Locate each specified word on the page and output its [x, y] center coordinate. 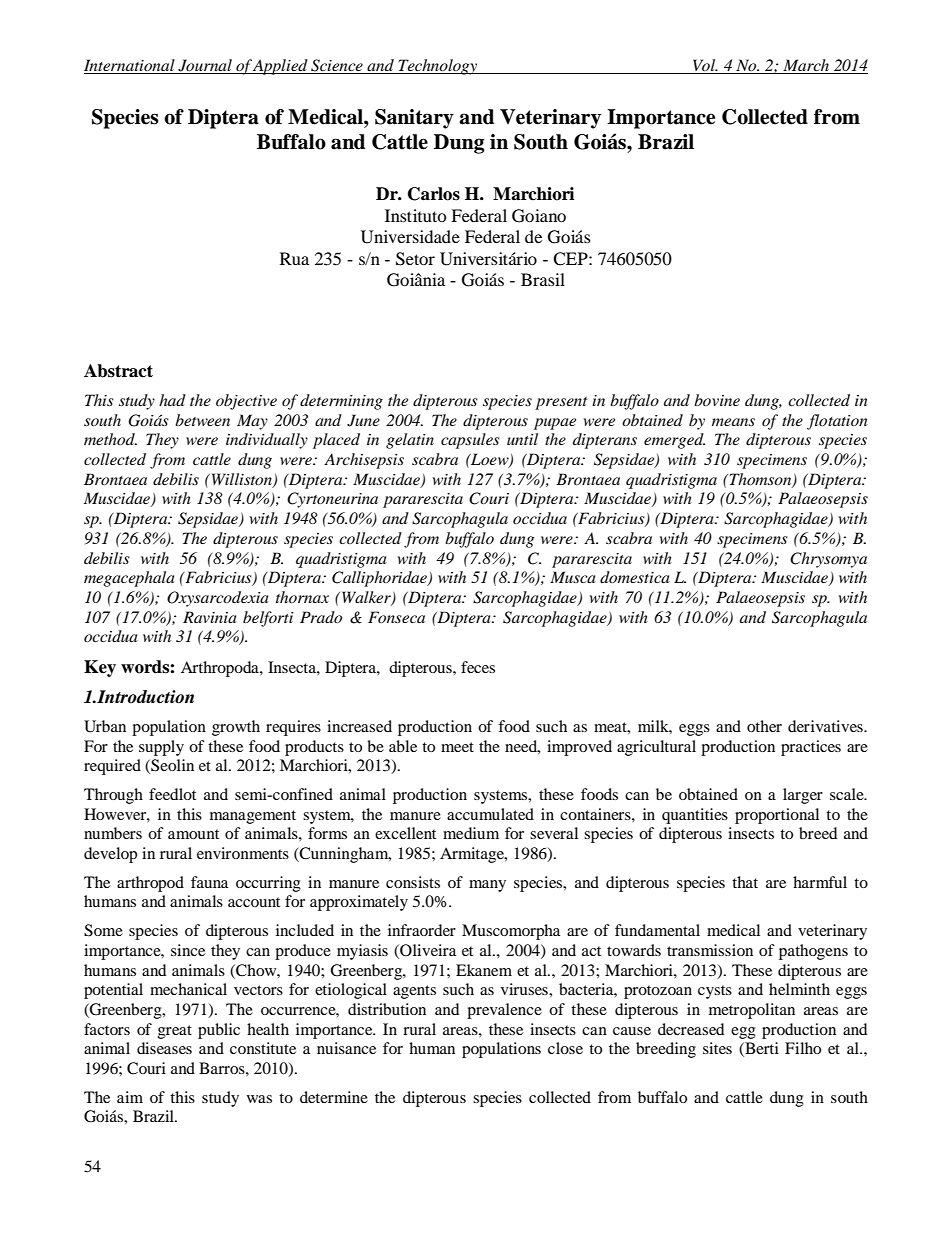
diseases [164, 1048]
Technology [438, 67]
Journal [205, 66]
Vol [704, 66]
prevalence [504, 1011]
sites [717, 1048]
